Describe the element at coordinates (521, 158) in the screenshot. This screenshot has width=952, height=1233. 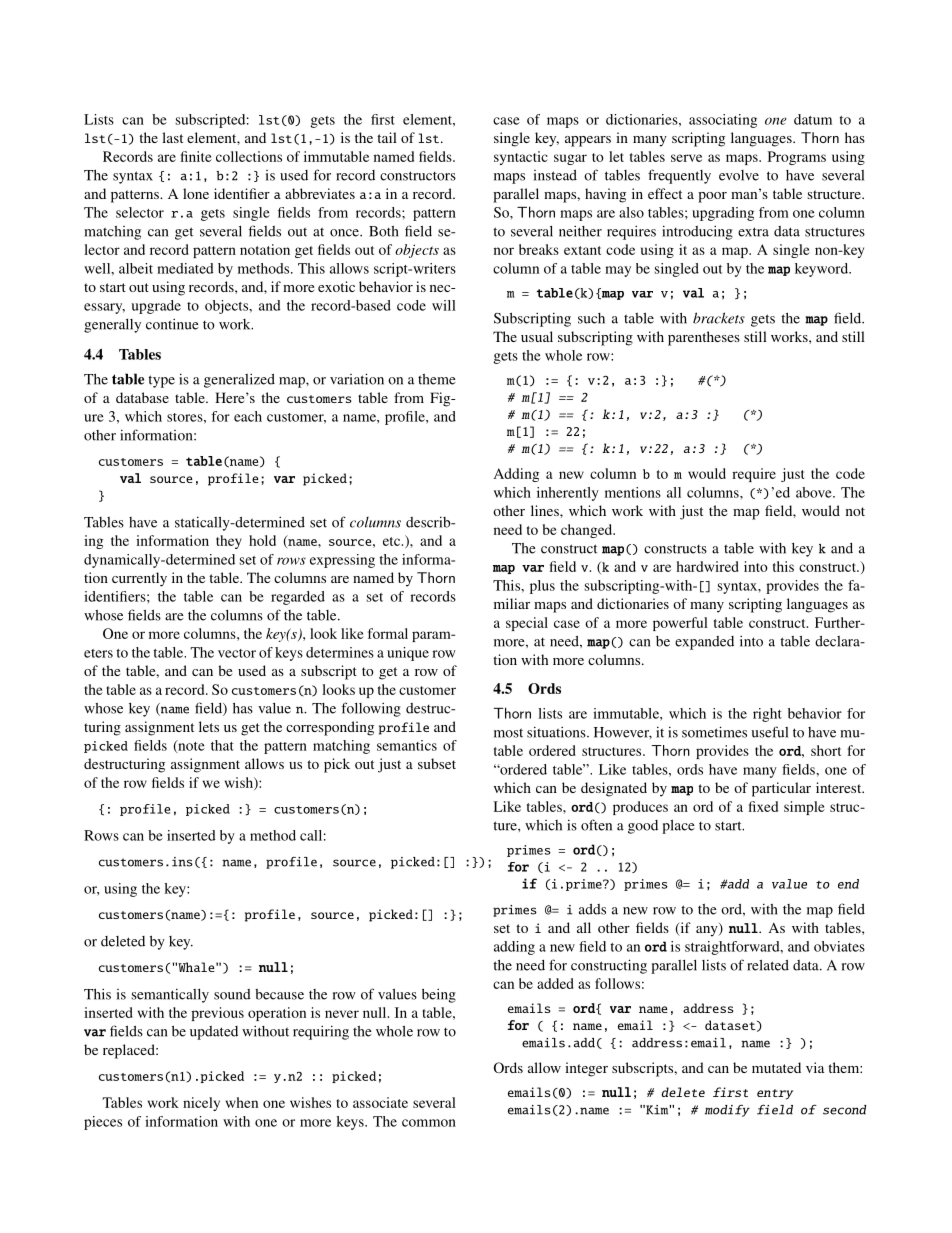
I see `syntactic` at that location.
